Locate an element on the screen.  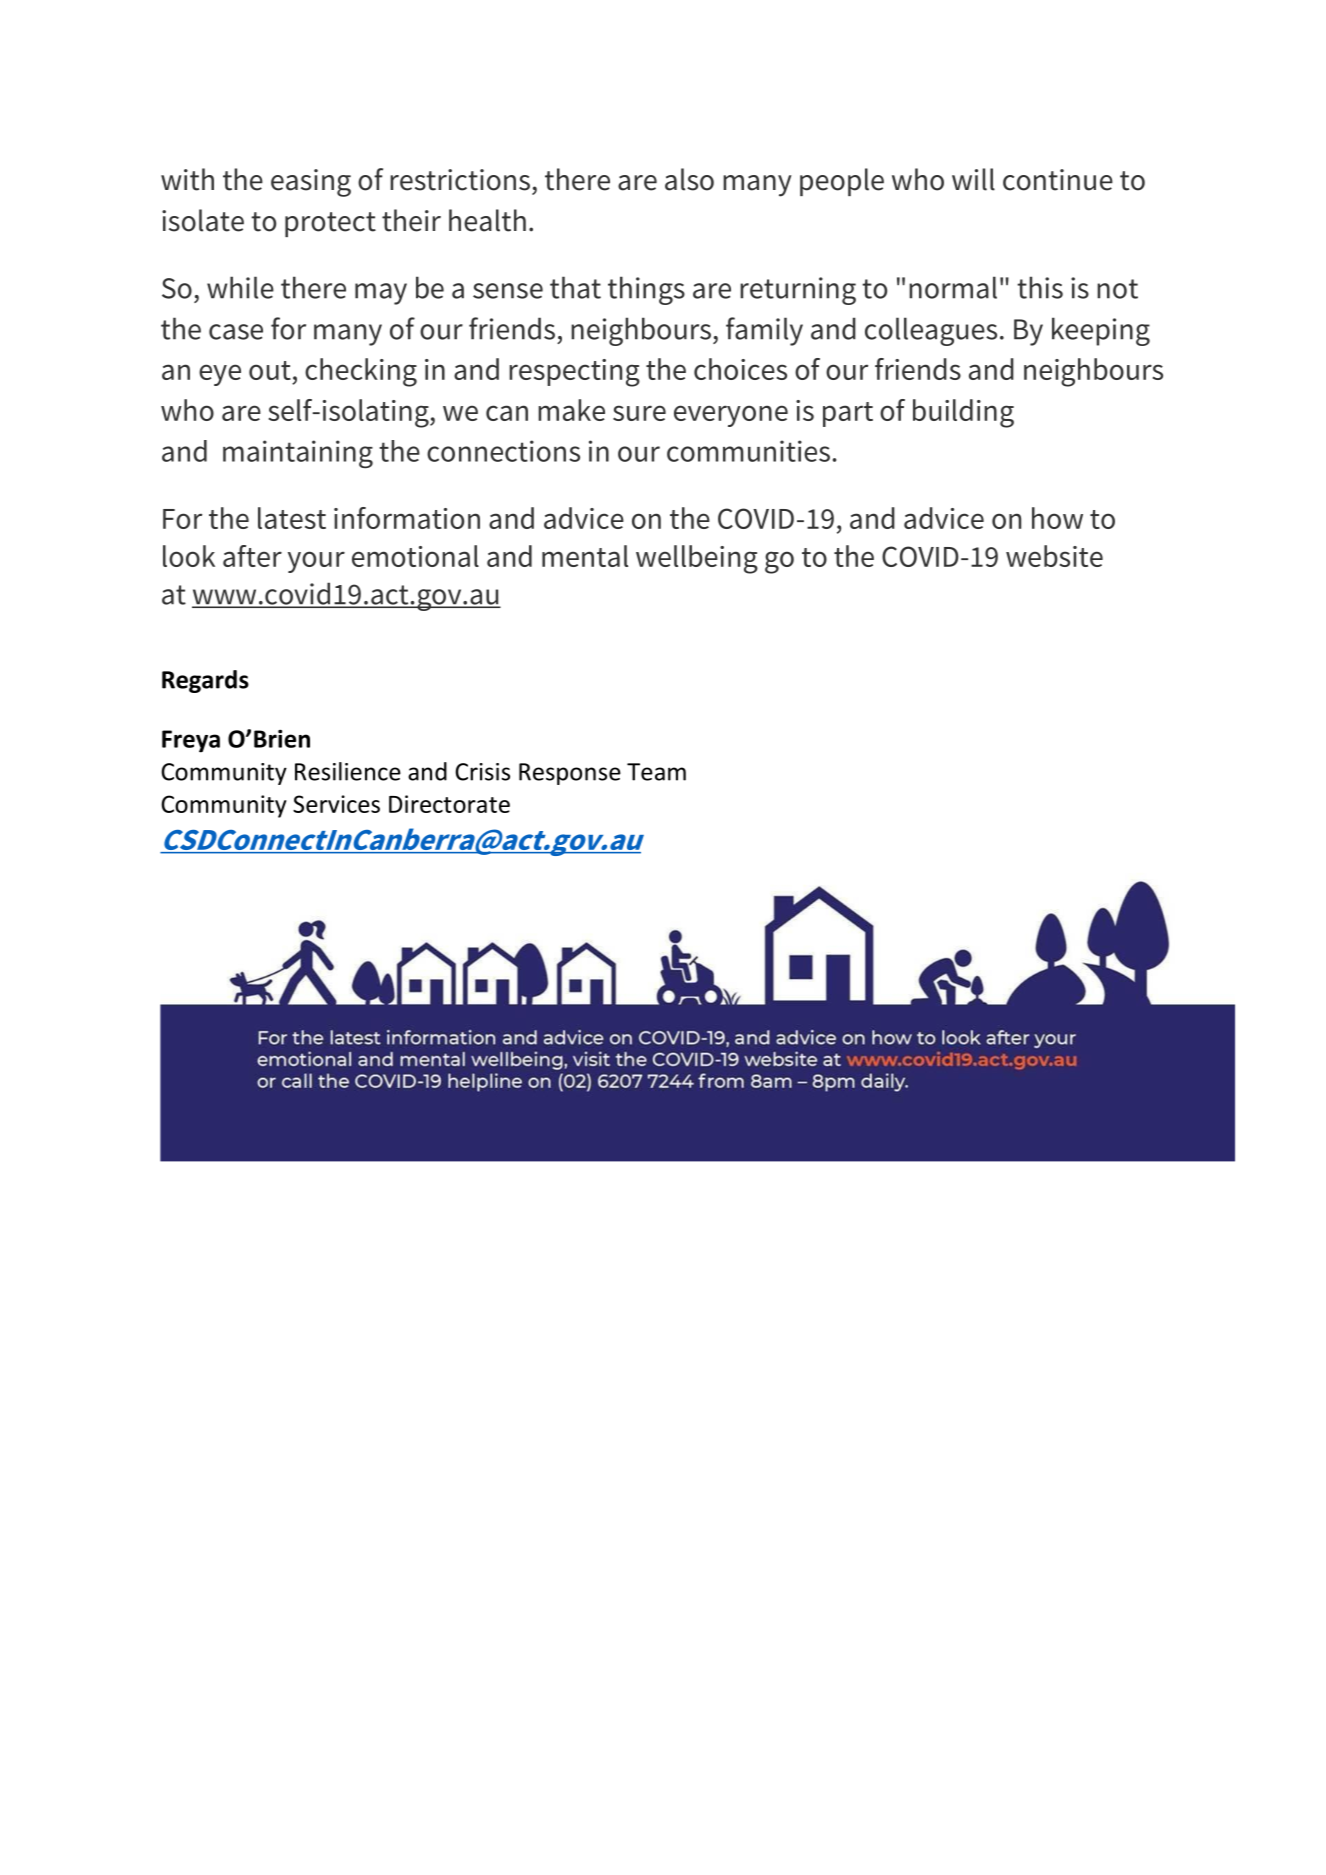
sure is located at coordinates (639, 413).
